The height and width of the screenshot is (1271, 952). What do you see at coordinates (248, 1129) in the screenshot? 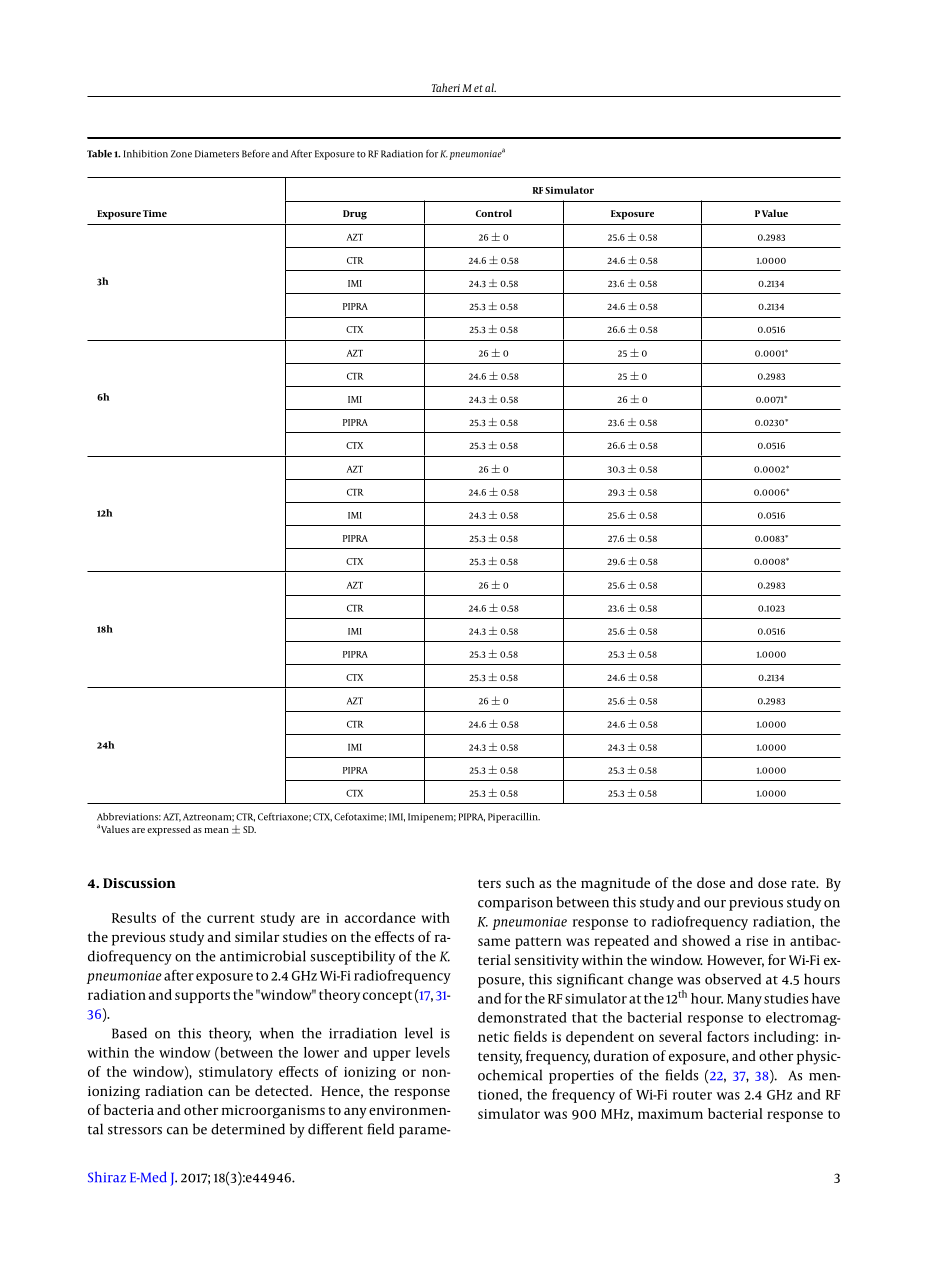
I see `determined` at bounding box center [248, 1129].
